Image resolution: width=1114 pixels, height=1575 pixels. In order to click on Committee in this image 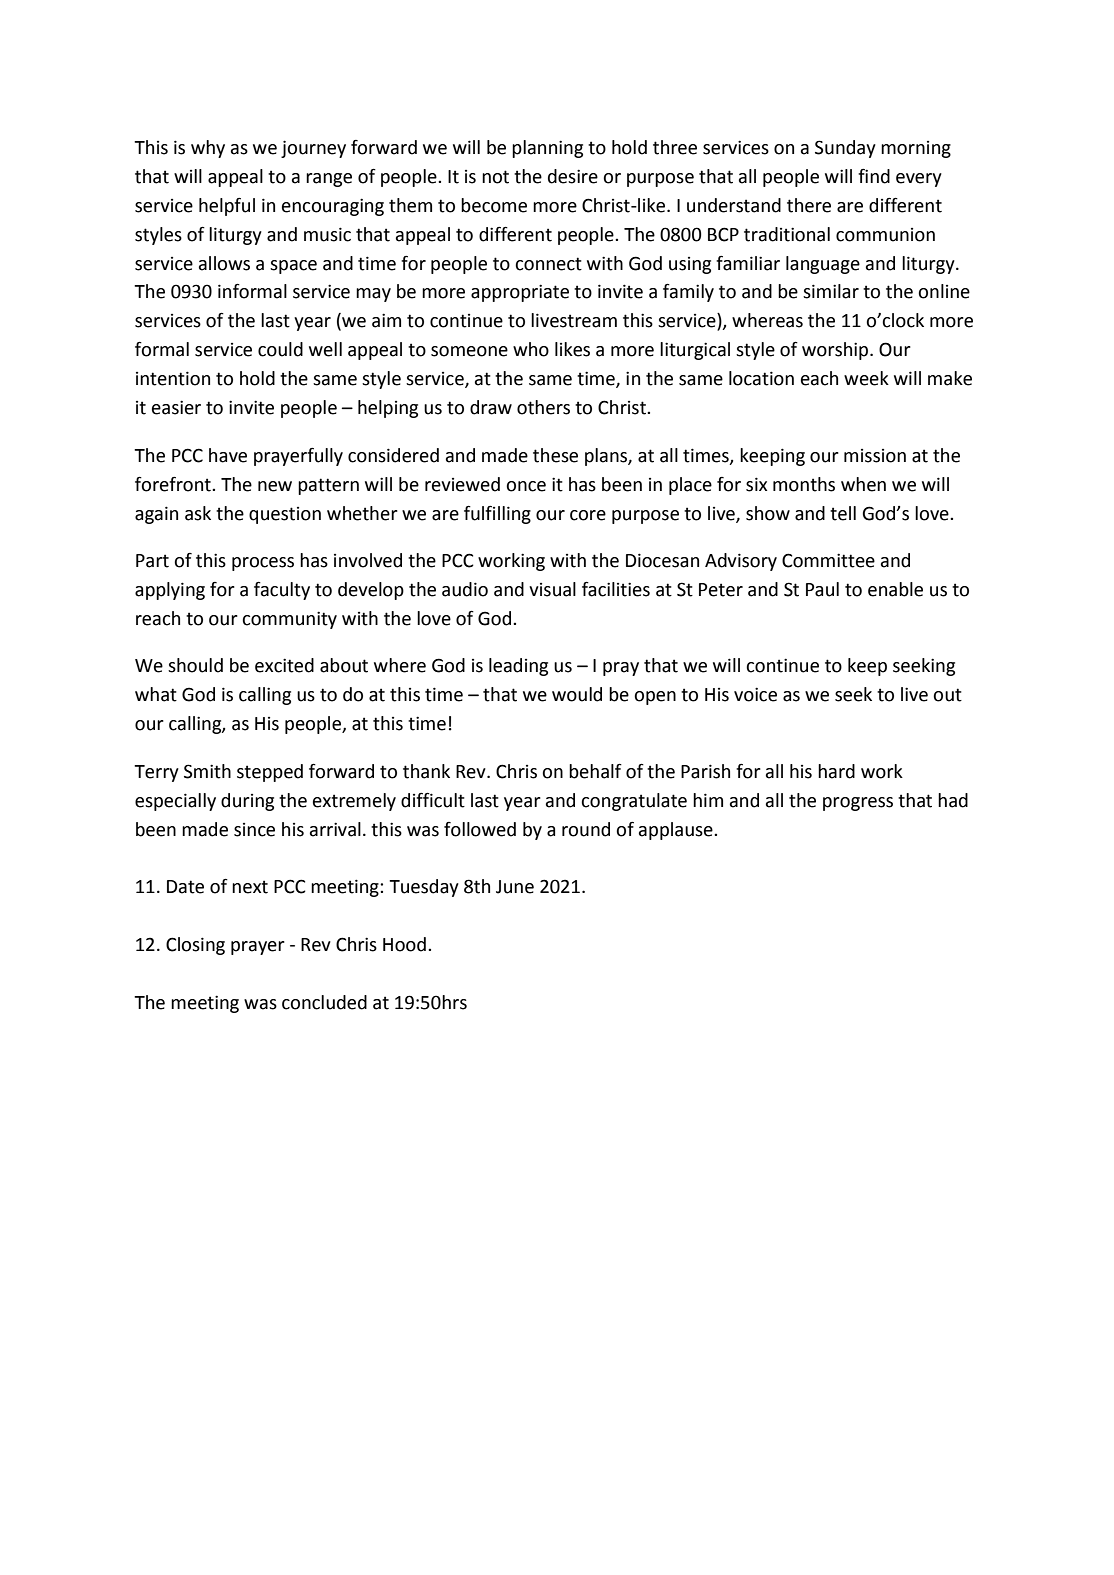, I will do `click(828, 560)`.
